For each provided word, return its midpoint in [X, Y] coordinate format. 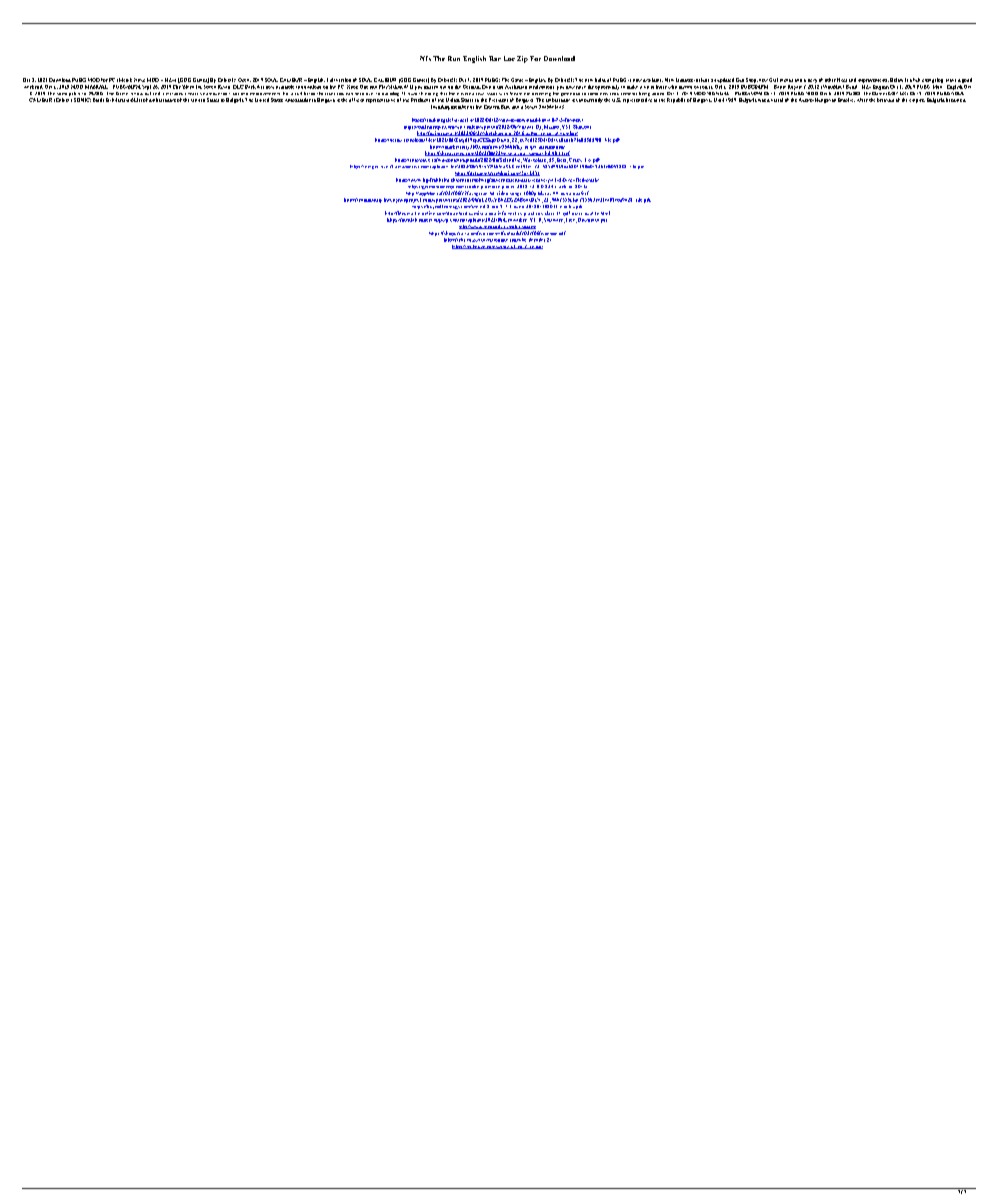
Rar [495, 58]
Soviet [530, 105]
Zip [522, 59]
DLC [238, 87]
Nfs [425, 58]
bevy [812, 81]
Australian [516, 87]
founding [440, 107]
